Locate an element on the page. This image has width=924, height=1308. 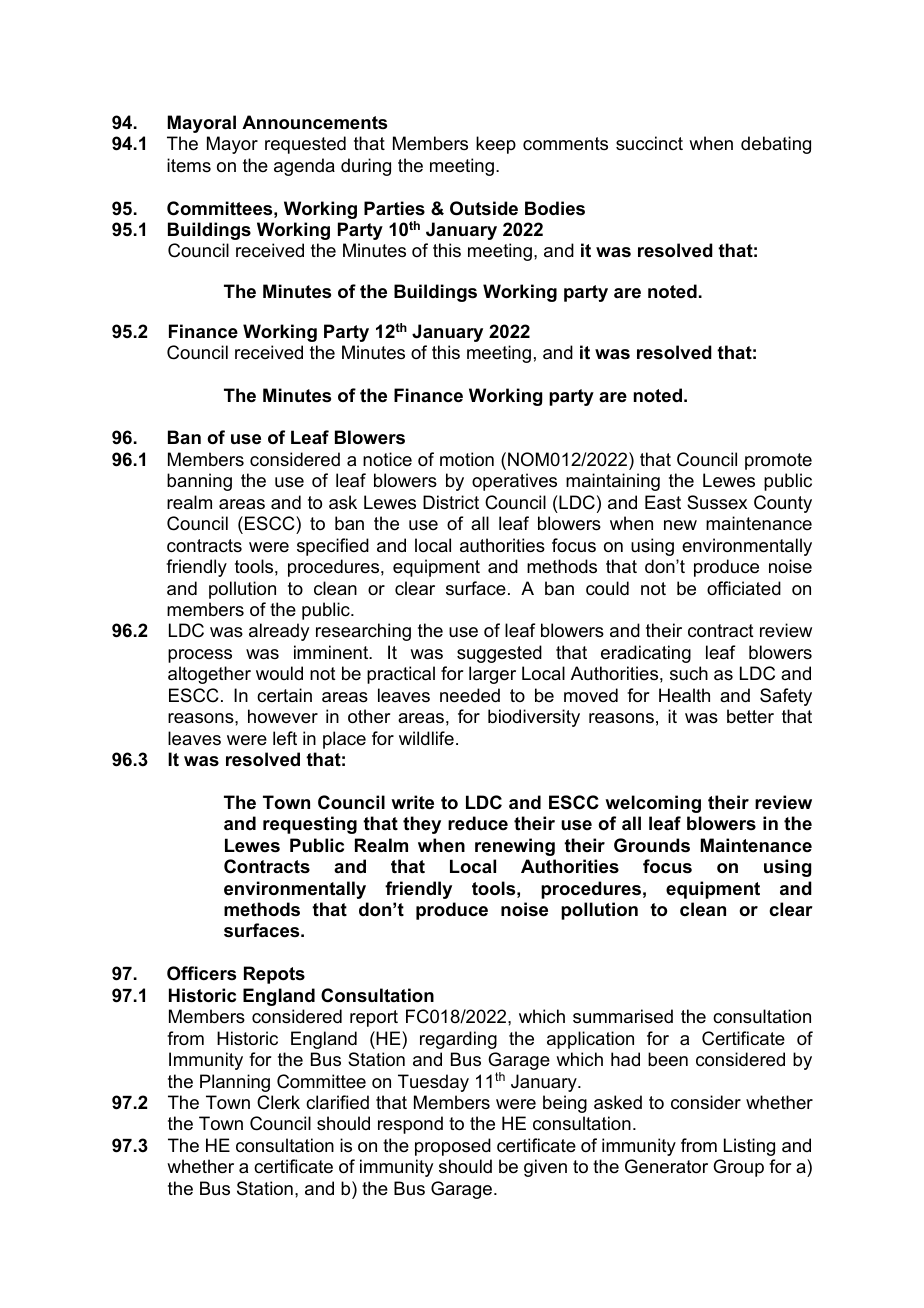
keep is located at coordinates (496, 145).
